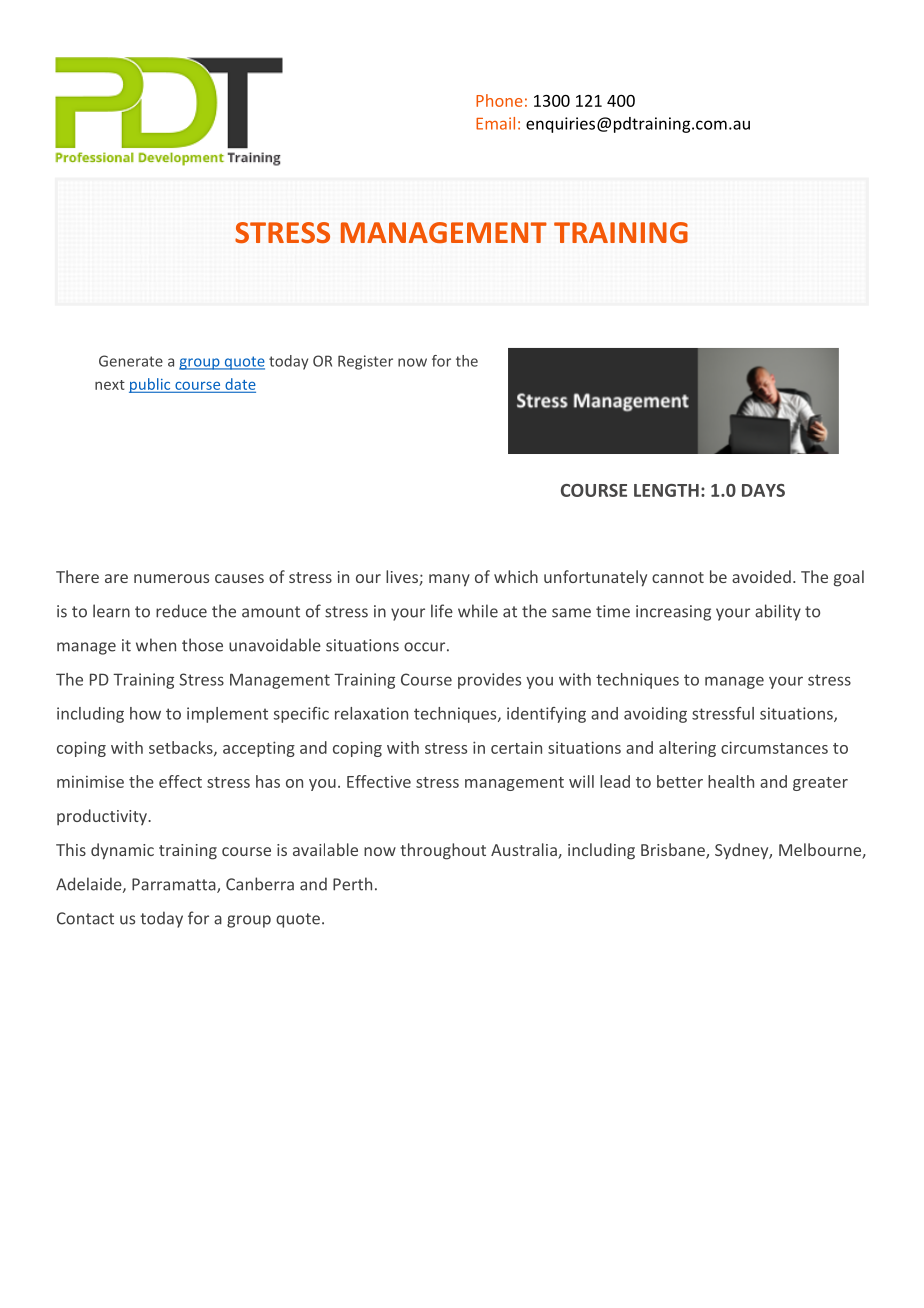  Describe the element at coordinates (122, 851) in the document. I see `dynamic` at that location.
